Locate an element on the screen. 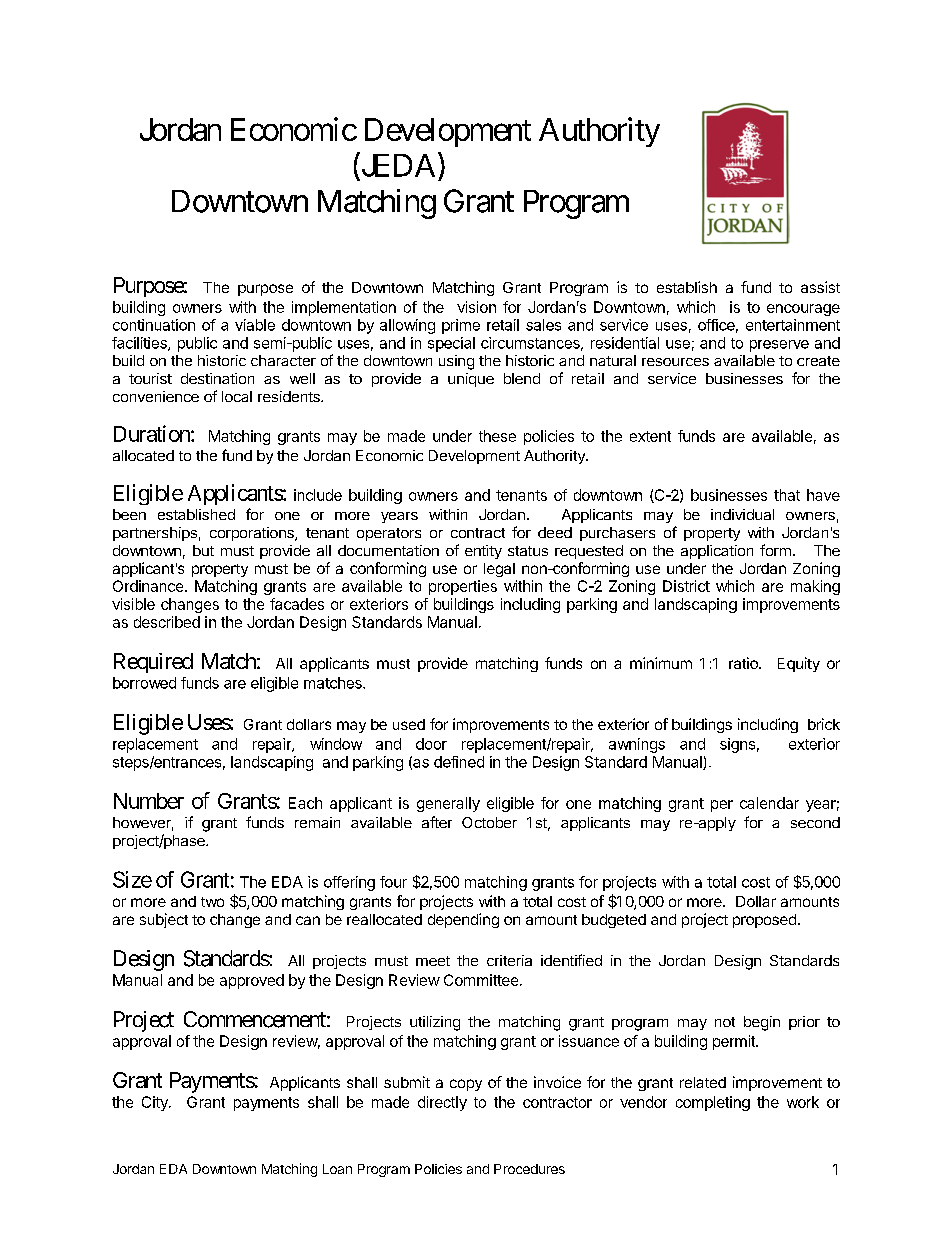 This screenshot has width=952, height=1233. borrowed is located at coordinates (144, 683).
